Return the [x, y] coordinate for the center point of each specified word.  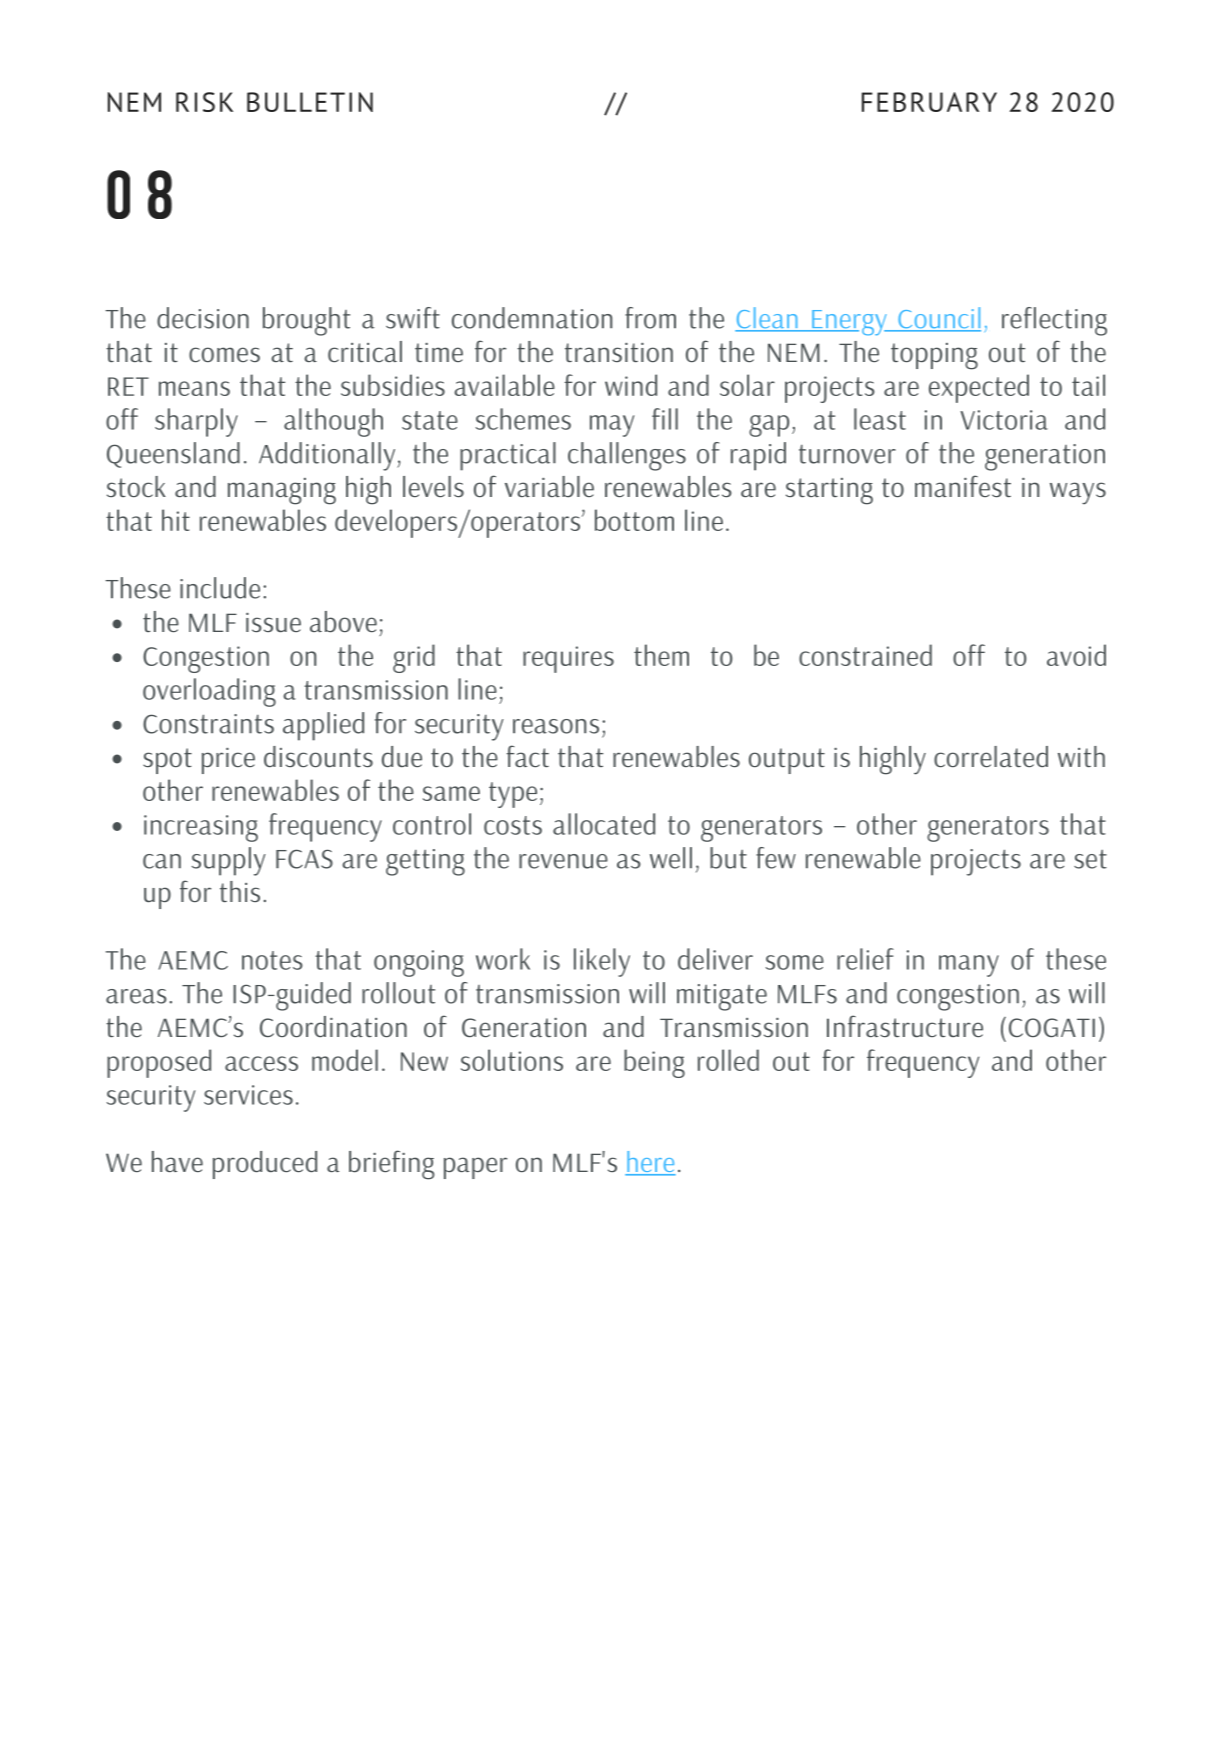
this [240, 891]
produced [265, 1165]
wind [631, 385]
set [1090, 859]
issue [273, 622]
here [650, 1163]
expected [979, 388]
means [194, 388]
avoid [1076, 655]
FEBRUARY [929, 102]
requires [568, 659]
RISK [204, 102]
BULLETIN [310, 102]
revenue [563, 861]
